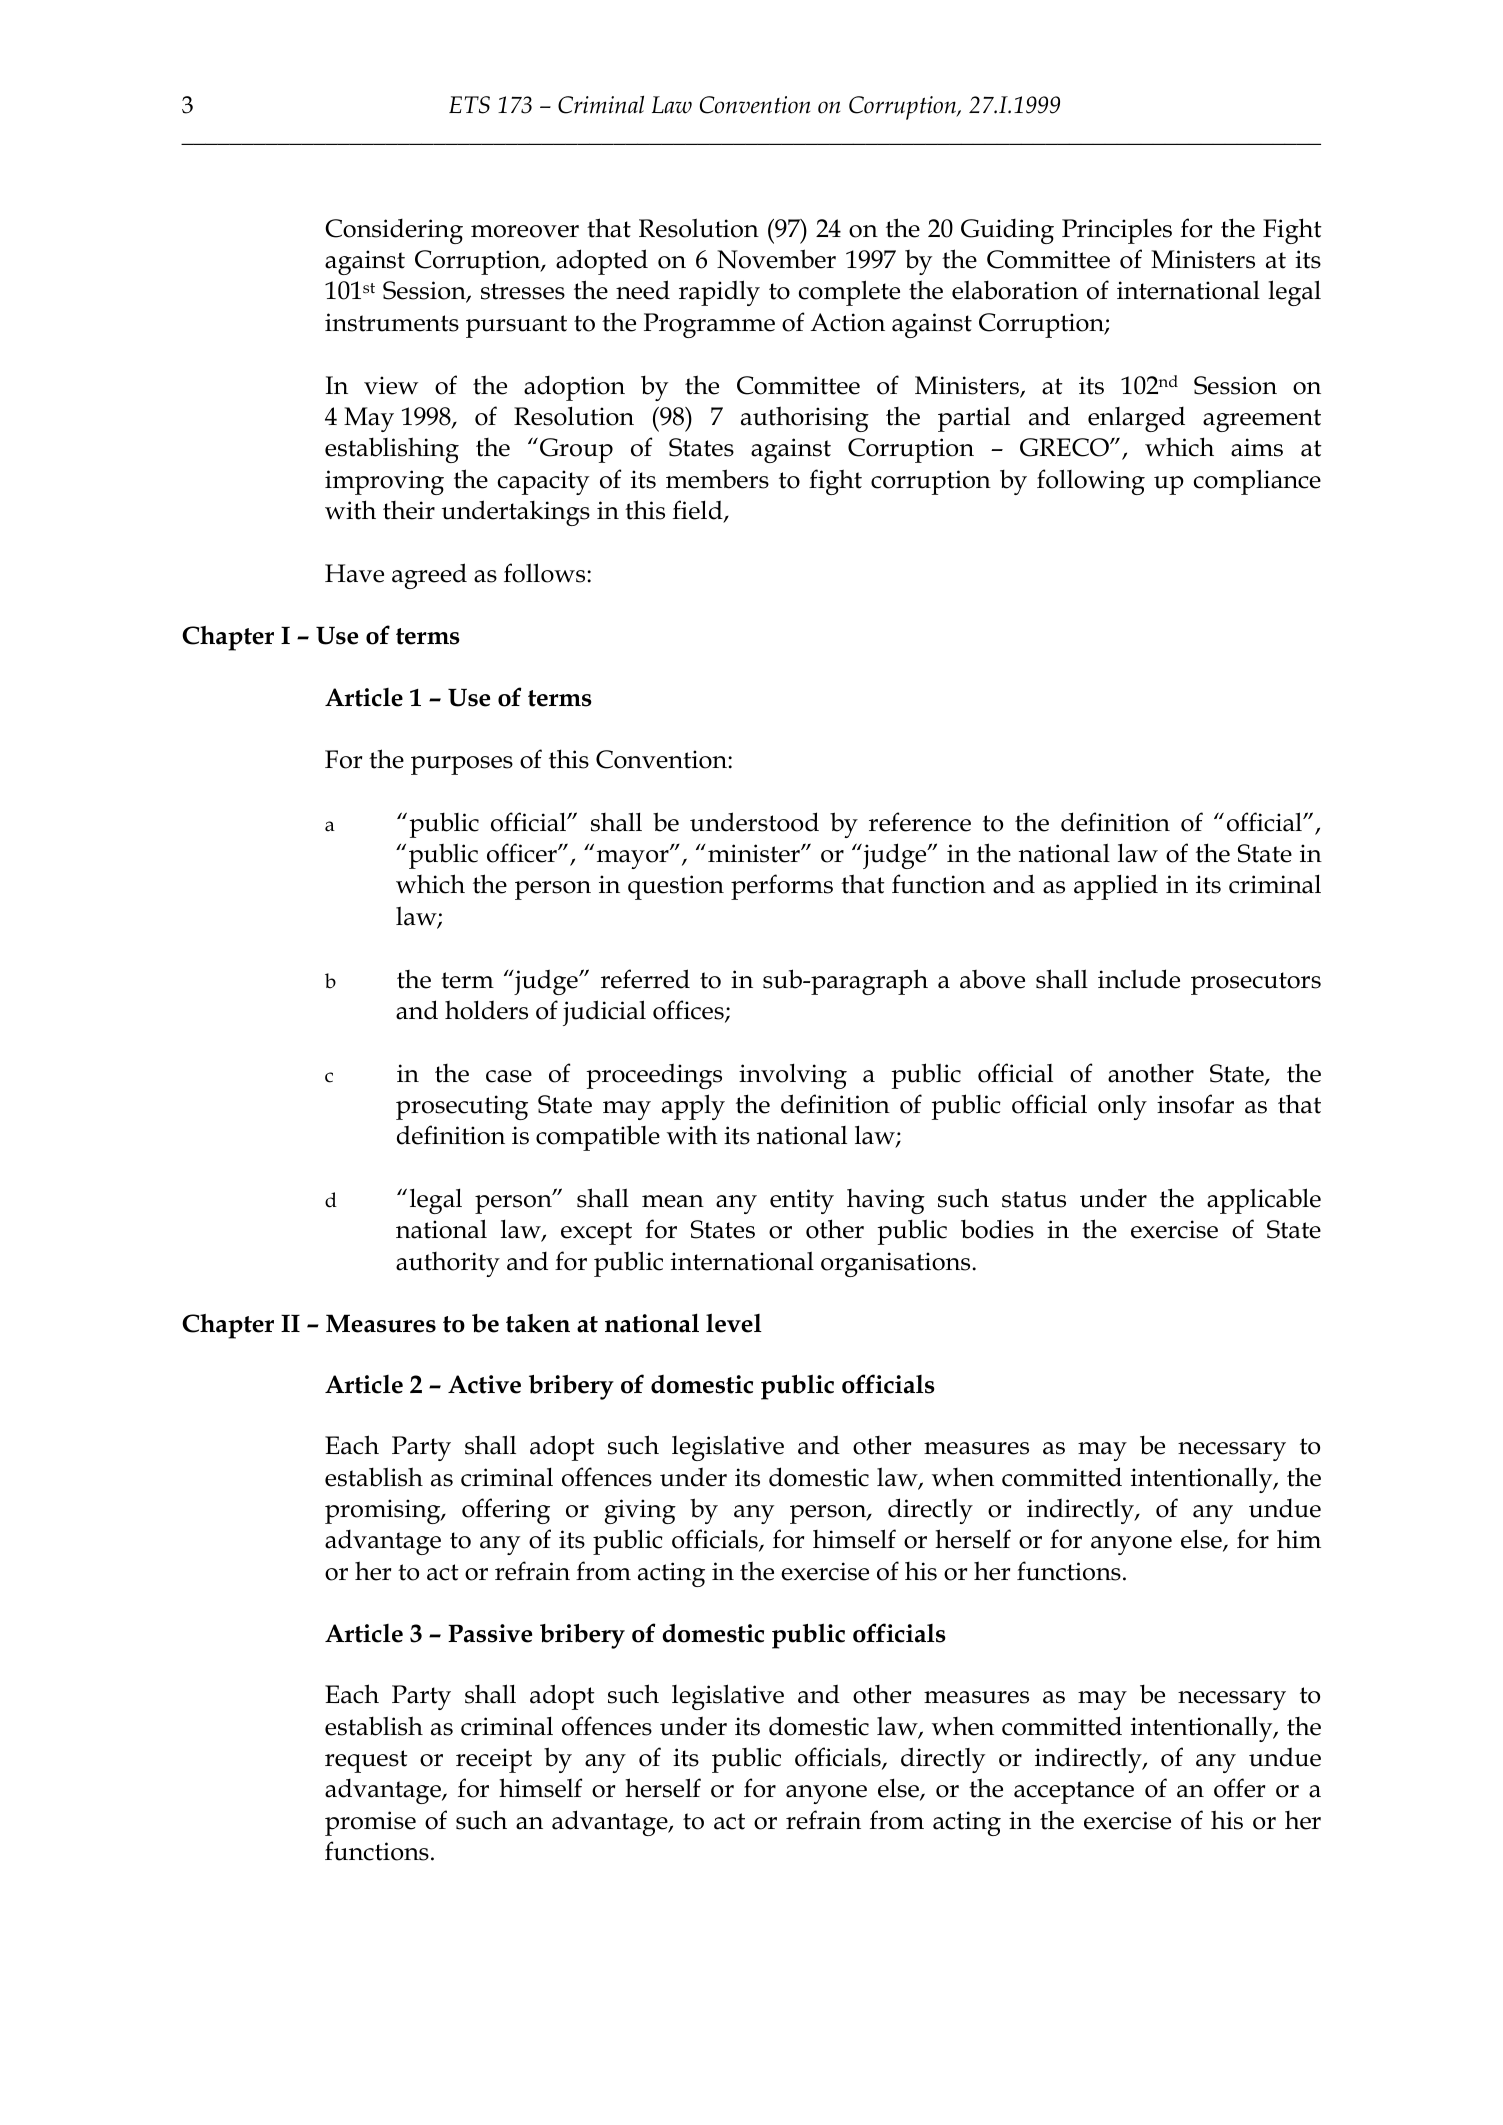  Describe the element at coordinates (462, 765) in the page. I see `purposes` at that location.
